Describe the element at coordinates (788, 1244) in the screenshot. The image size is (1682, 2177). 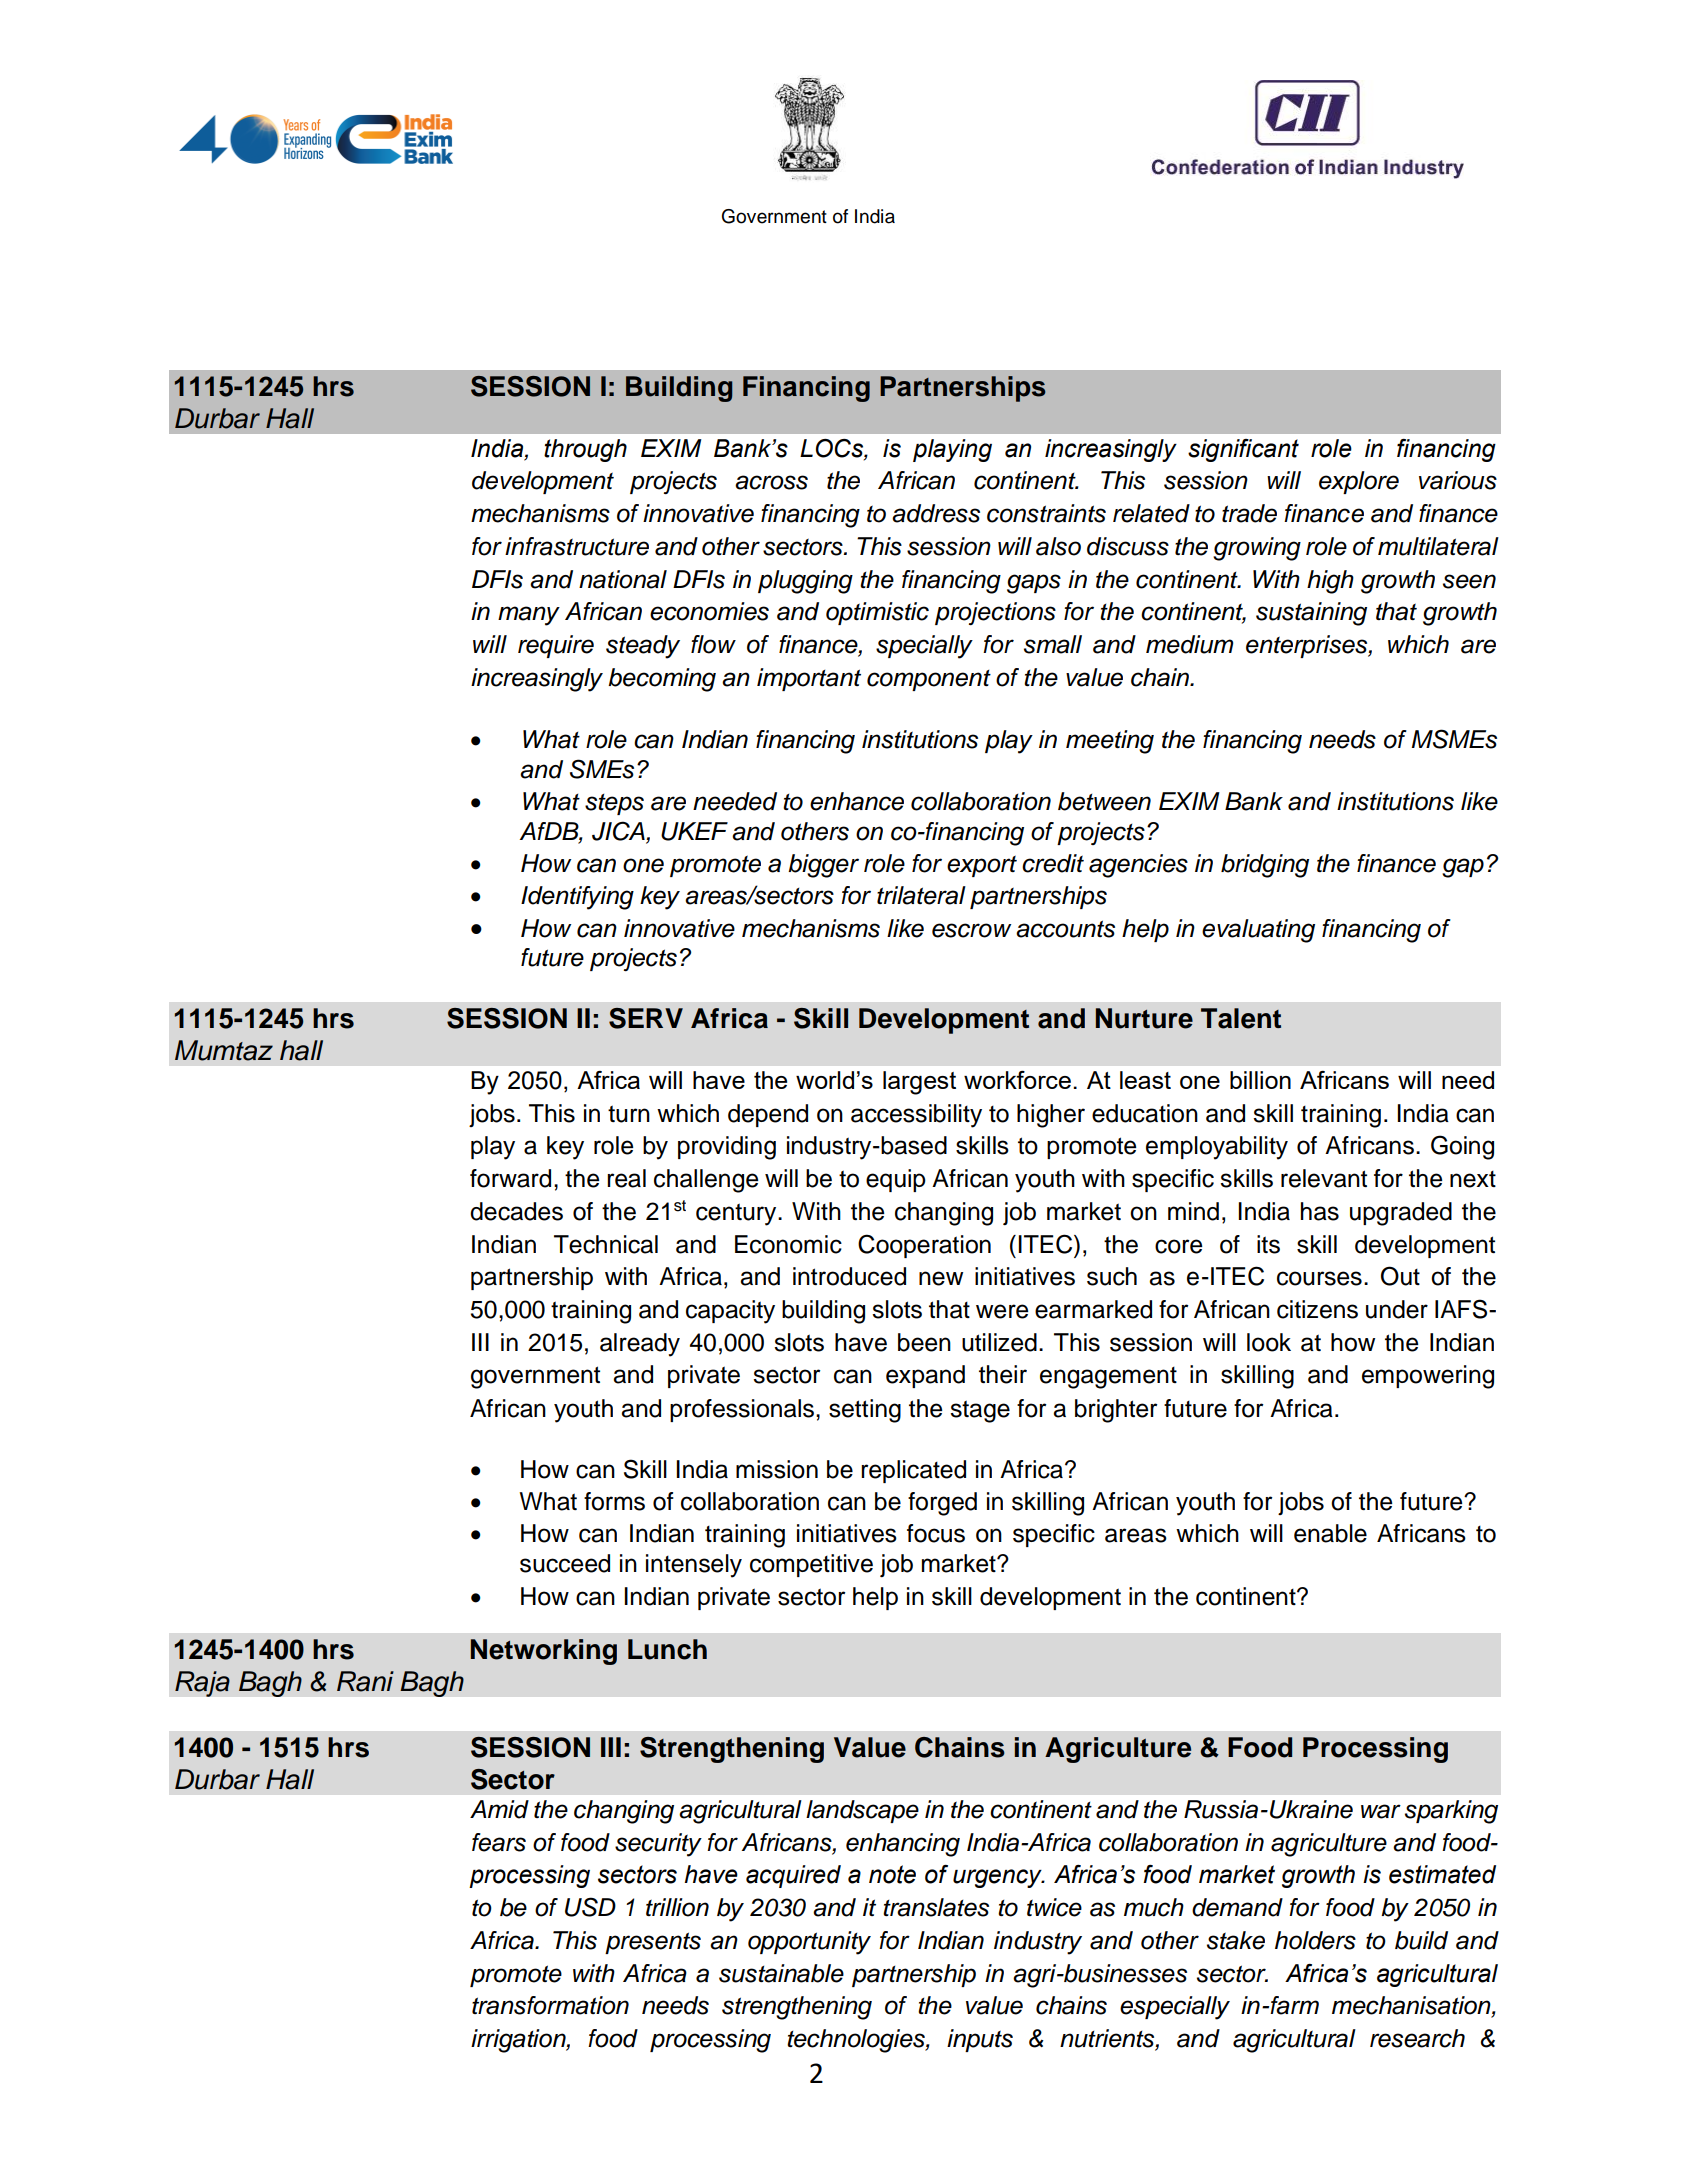
I see `Economic` at that location.
